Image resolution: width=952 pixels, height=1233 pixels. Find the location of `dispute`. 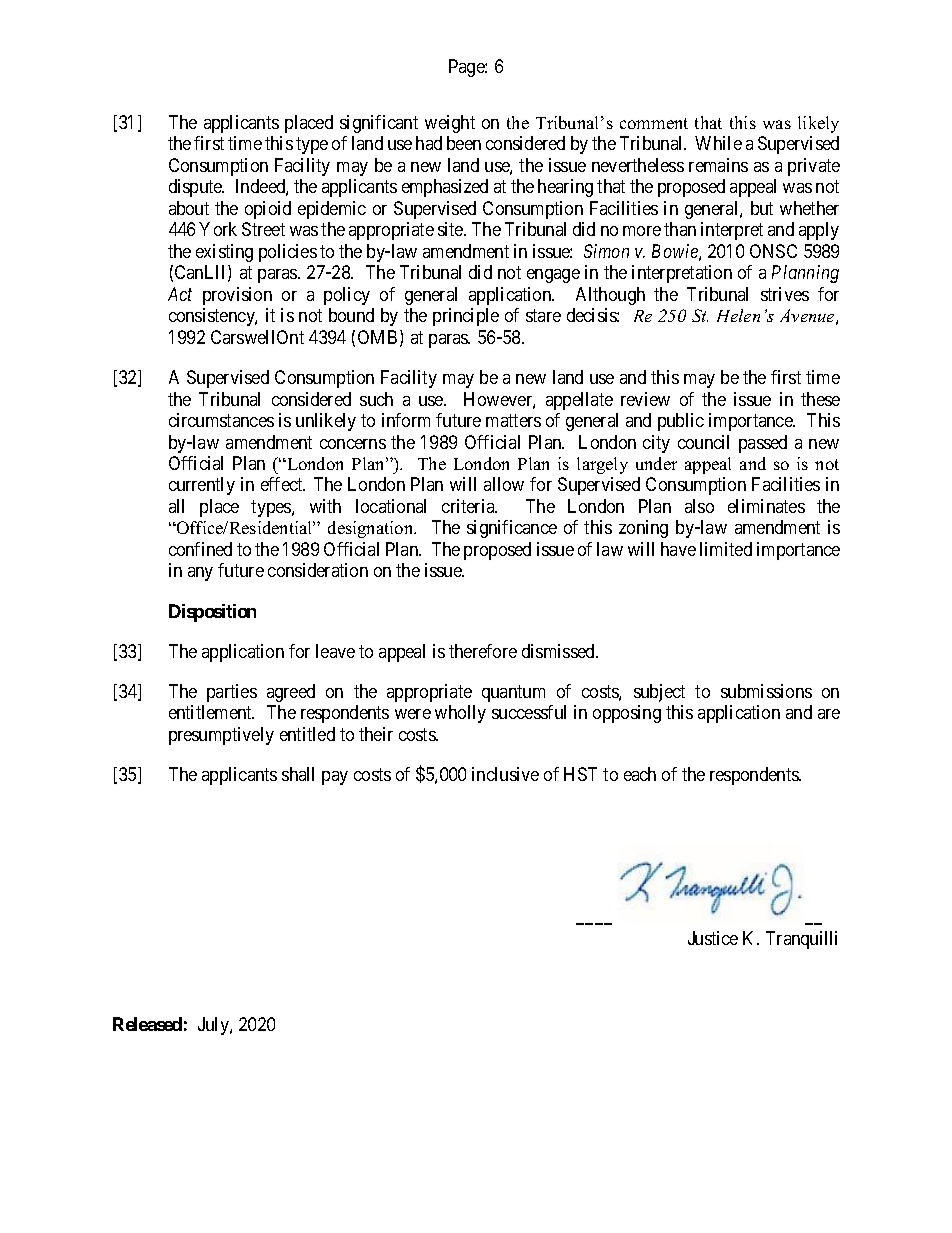

dispute is located at coordinates (196, 188).
